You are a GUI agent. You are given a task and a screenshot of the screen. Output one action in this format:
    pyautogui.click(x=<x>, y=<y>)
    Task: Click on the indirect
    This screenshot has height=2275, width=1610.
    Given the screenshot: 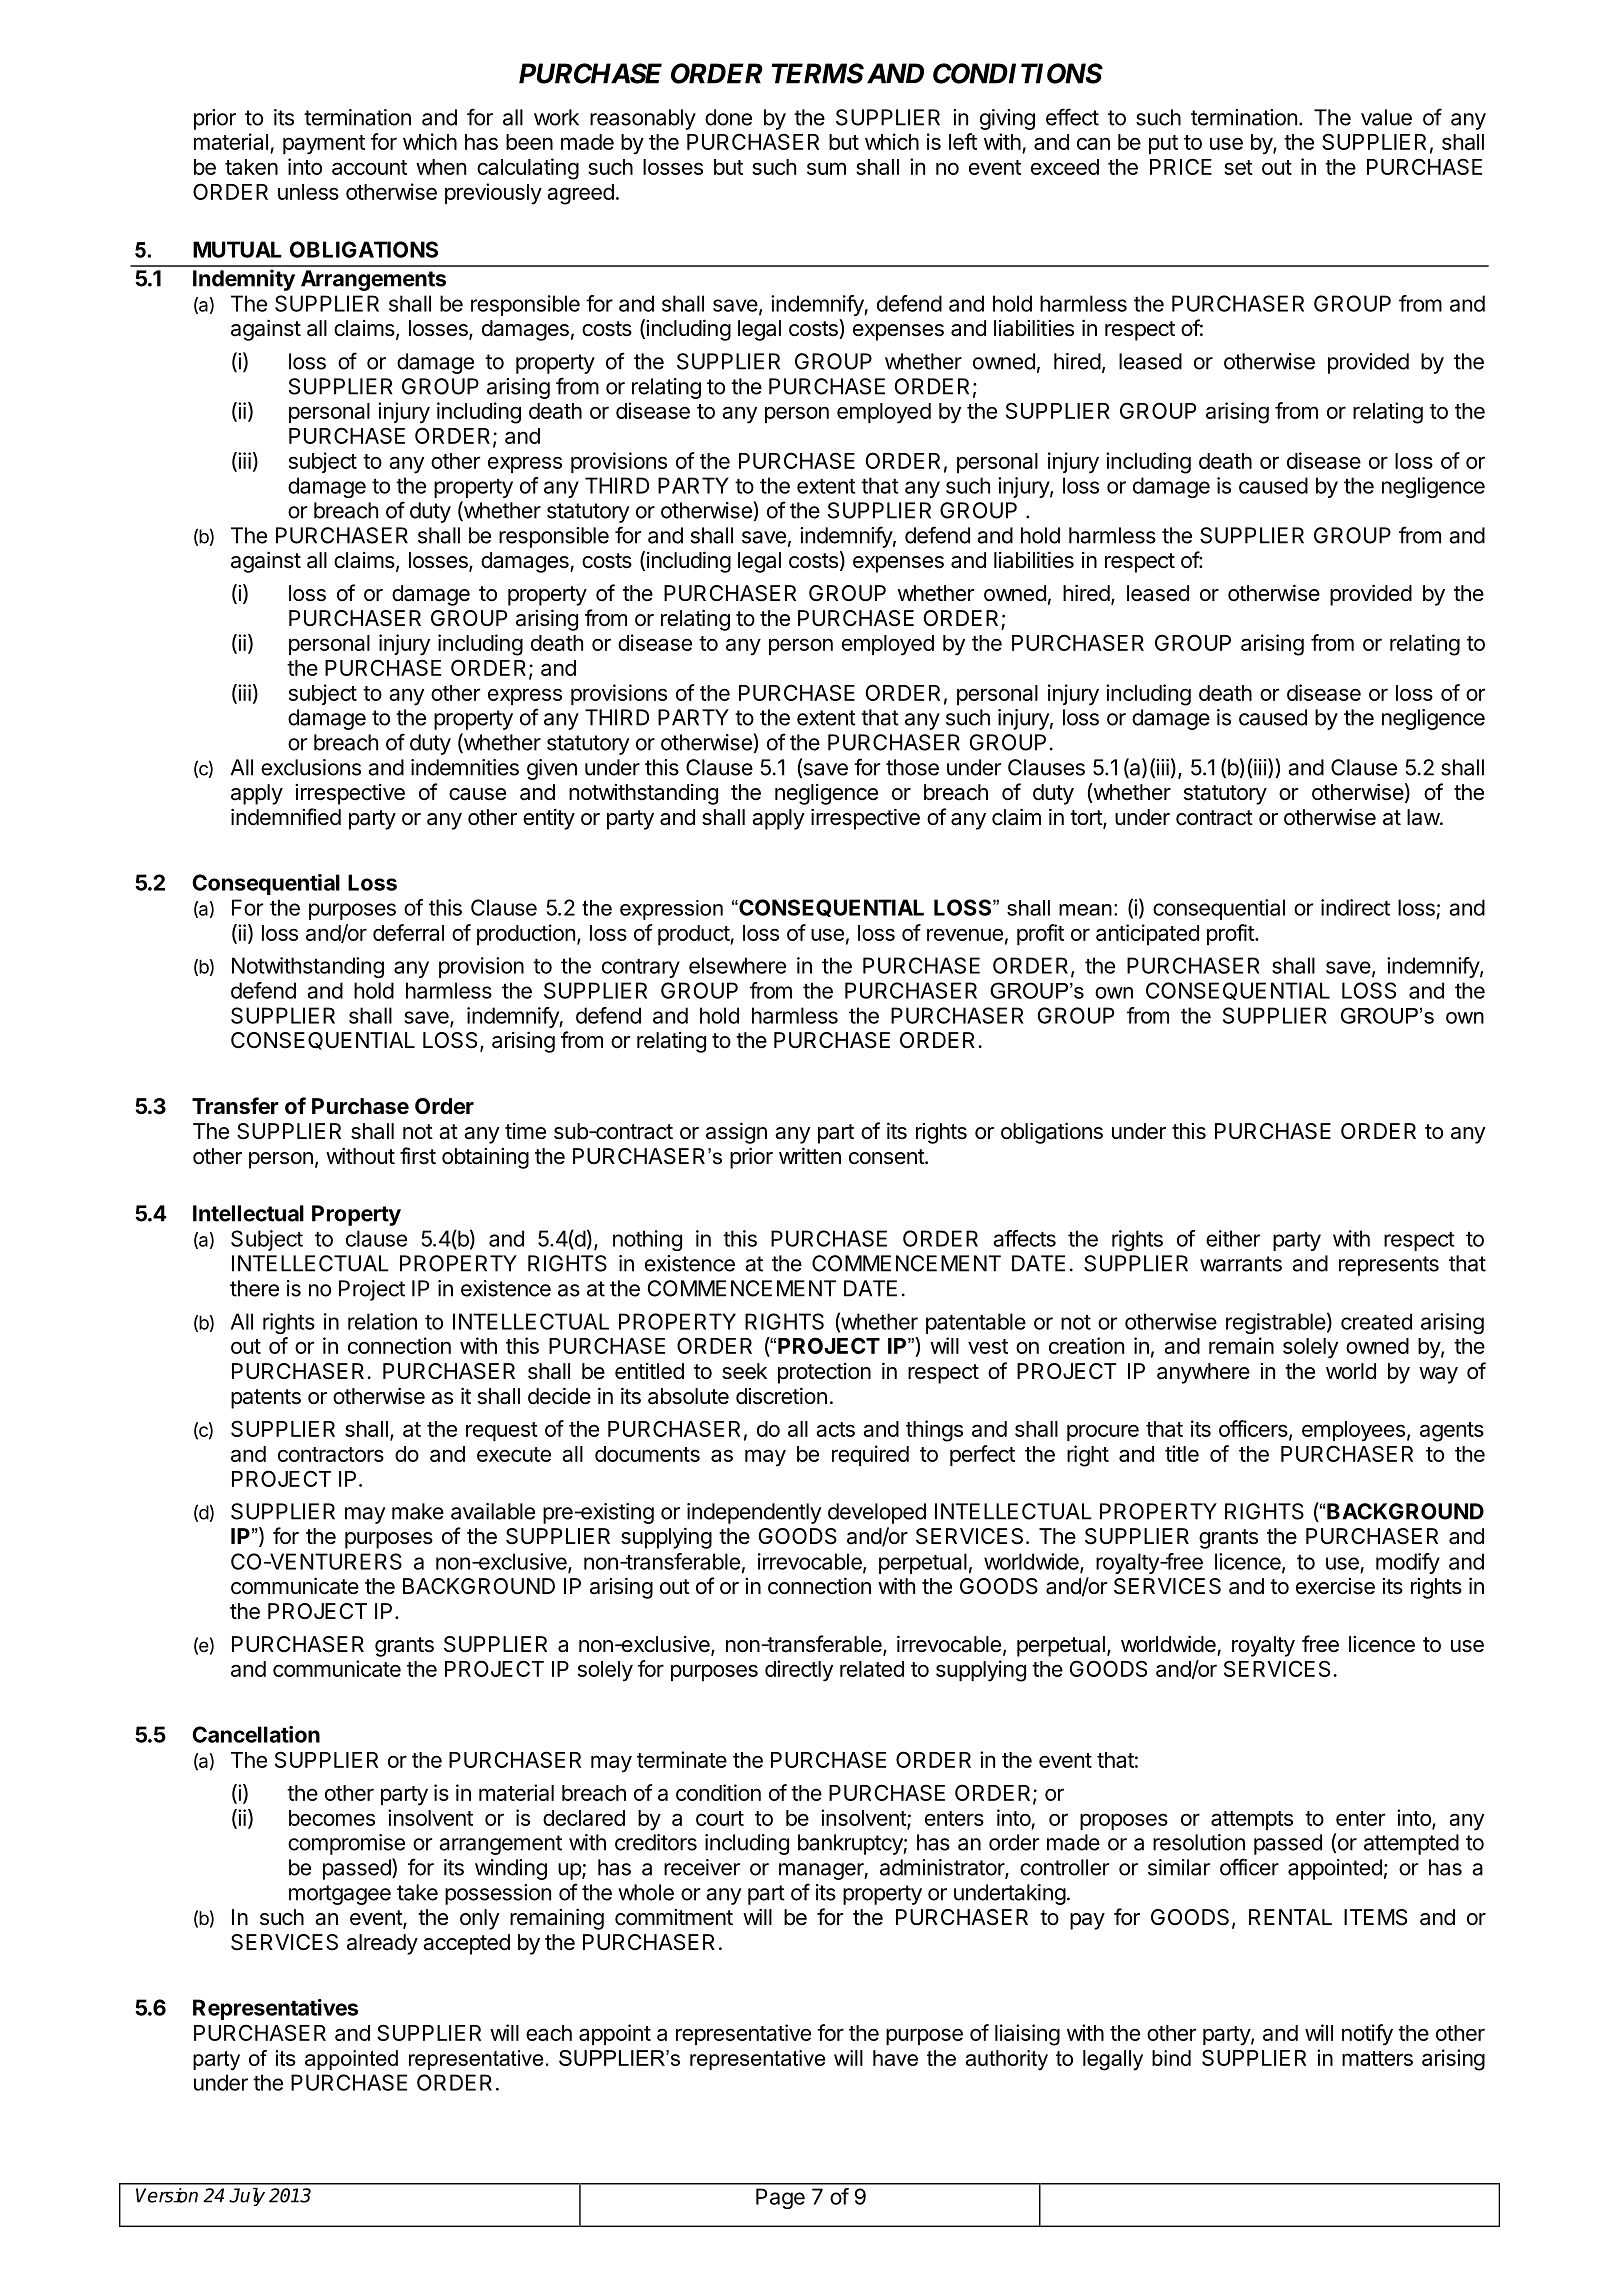 What is the action you would take?
    pyautogui.click(x=1355, y=907)
